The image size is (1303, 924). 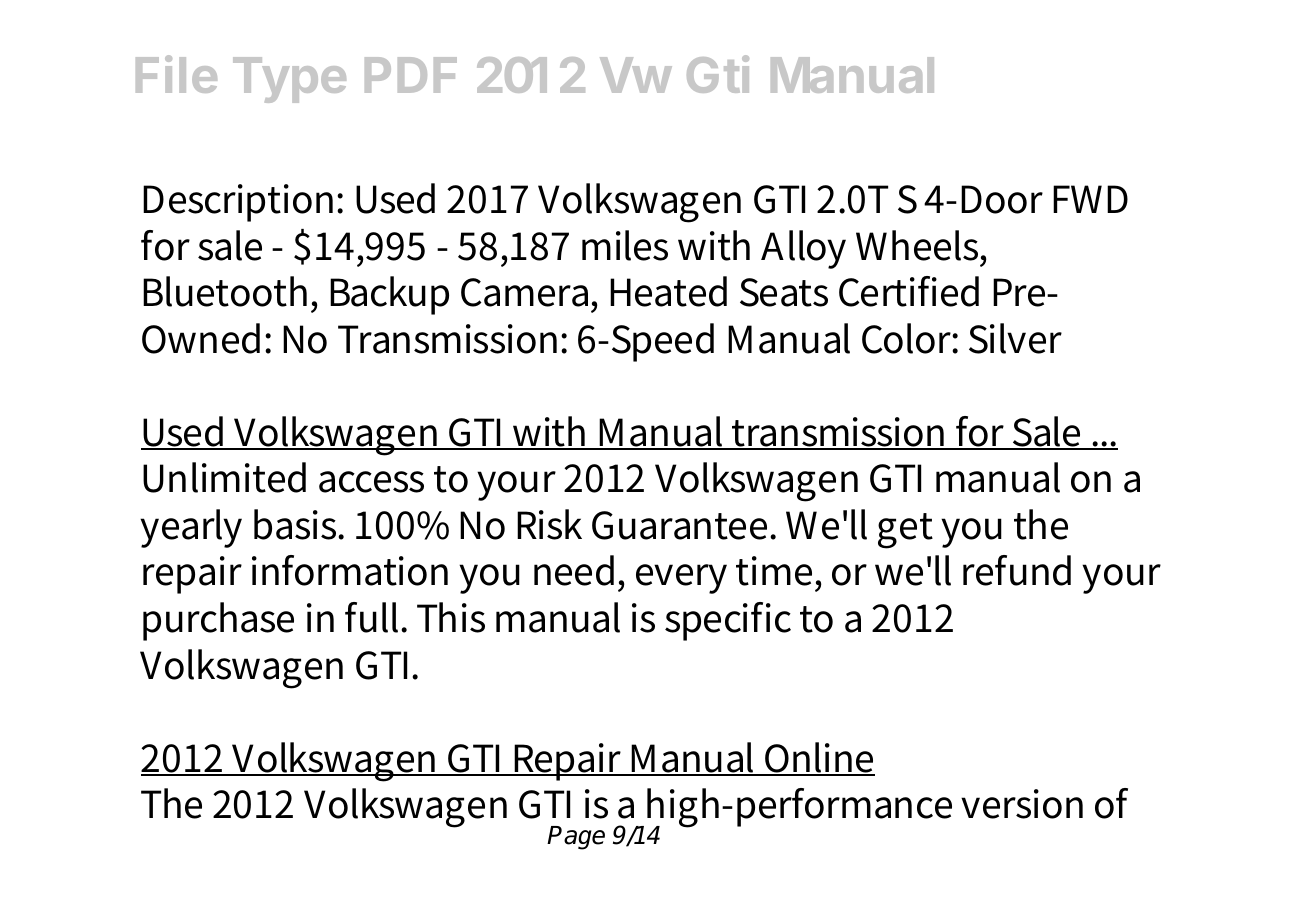 What do you see at coordinates (681, 525) in the screenshot?
I see `Guarantee` at bounding box center [681, 525].
